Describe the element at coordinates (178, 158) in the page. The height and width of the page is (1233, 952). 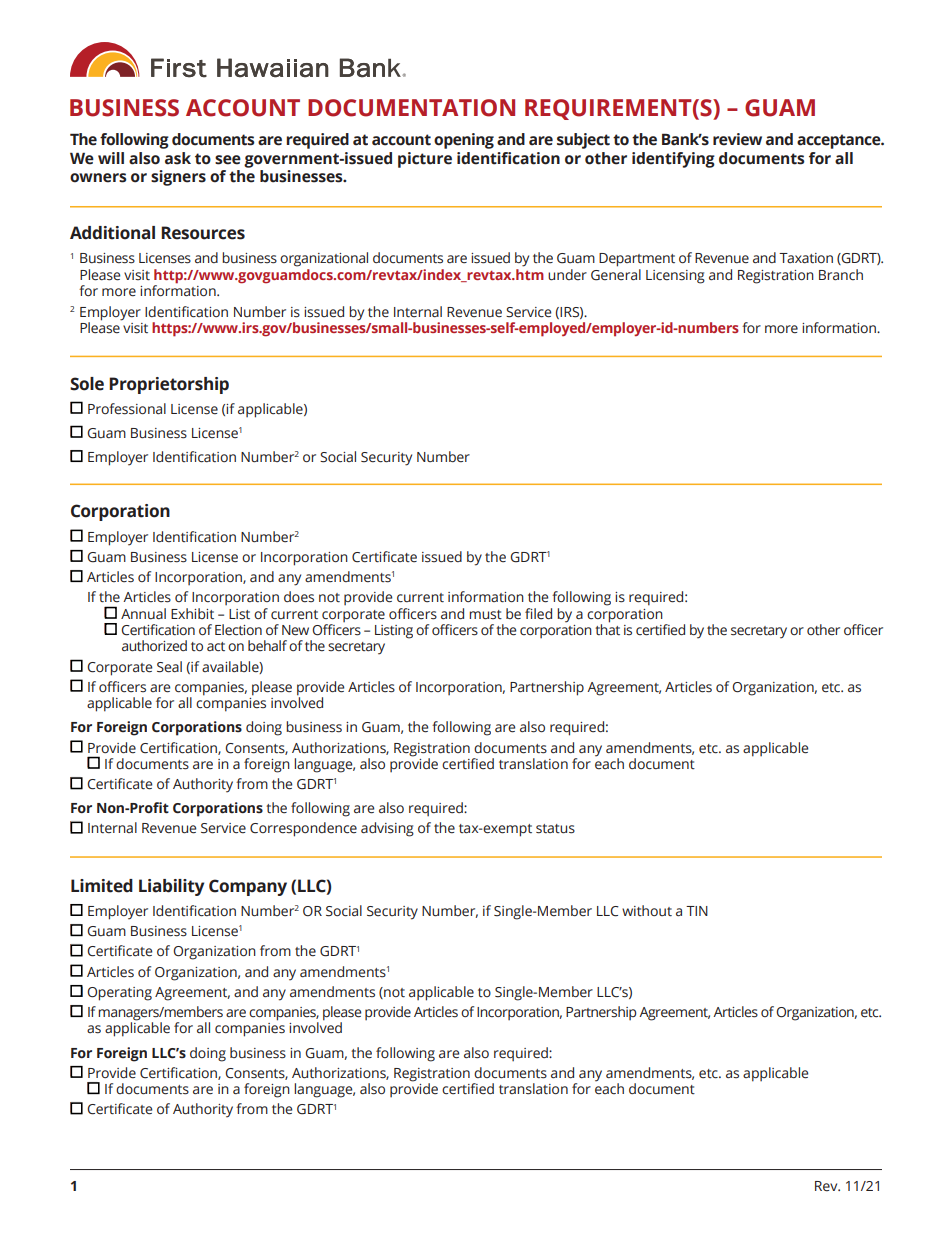
I see `ask` at that location.
